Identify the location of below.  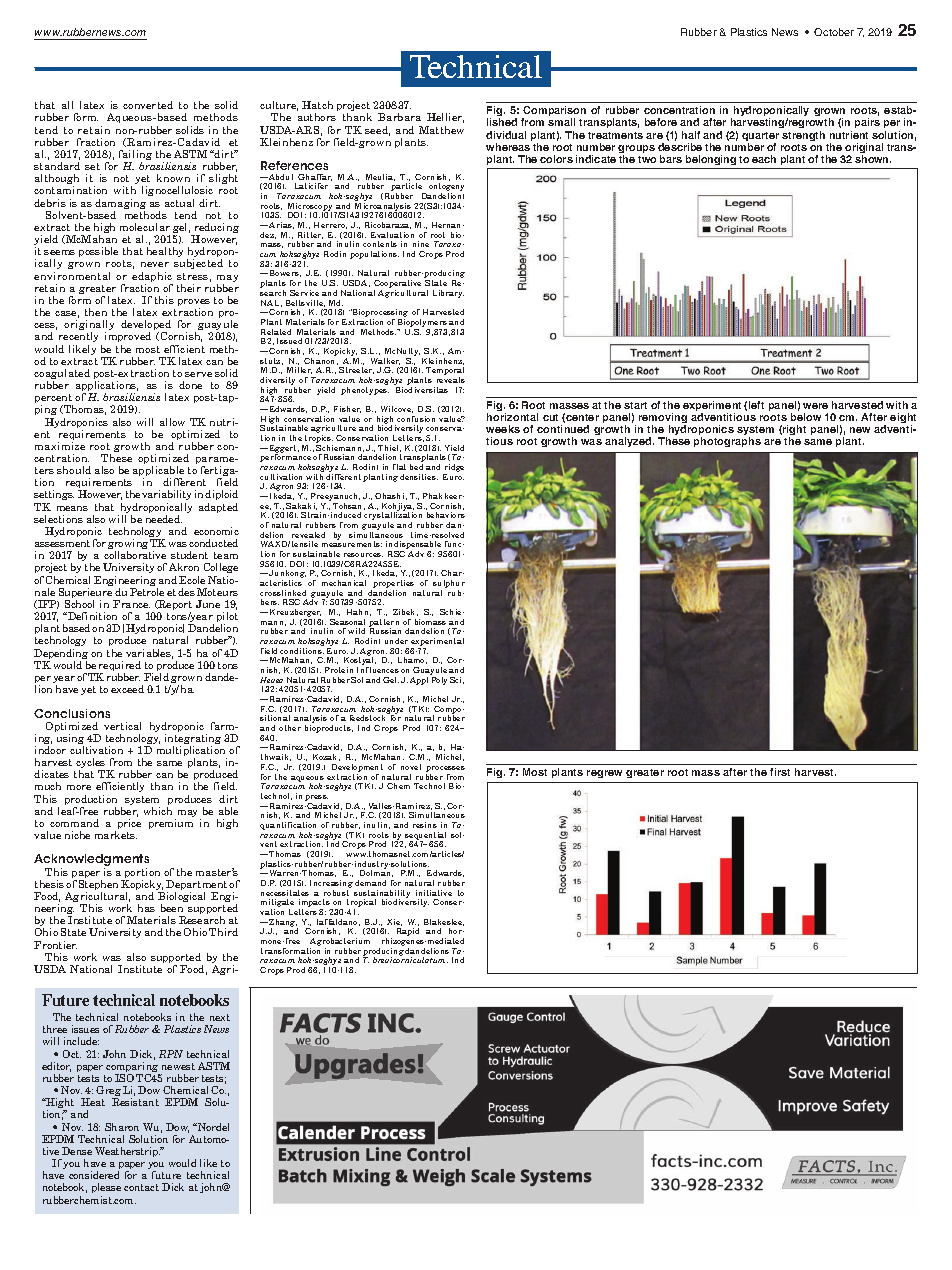
(806, 417).
